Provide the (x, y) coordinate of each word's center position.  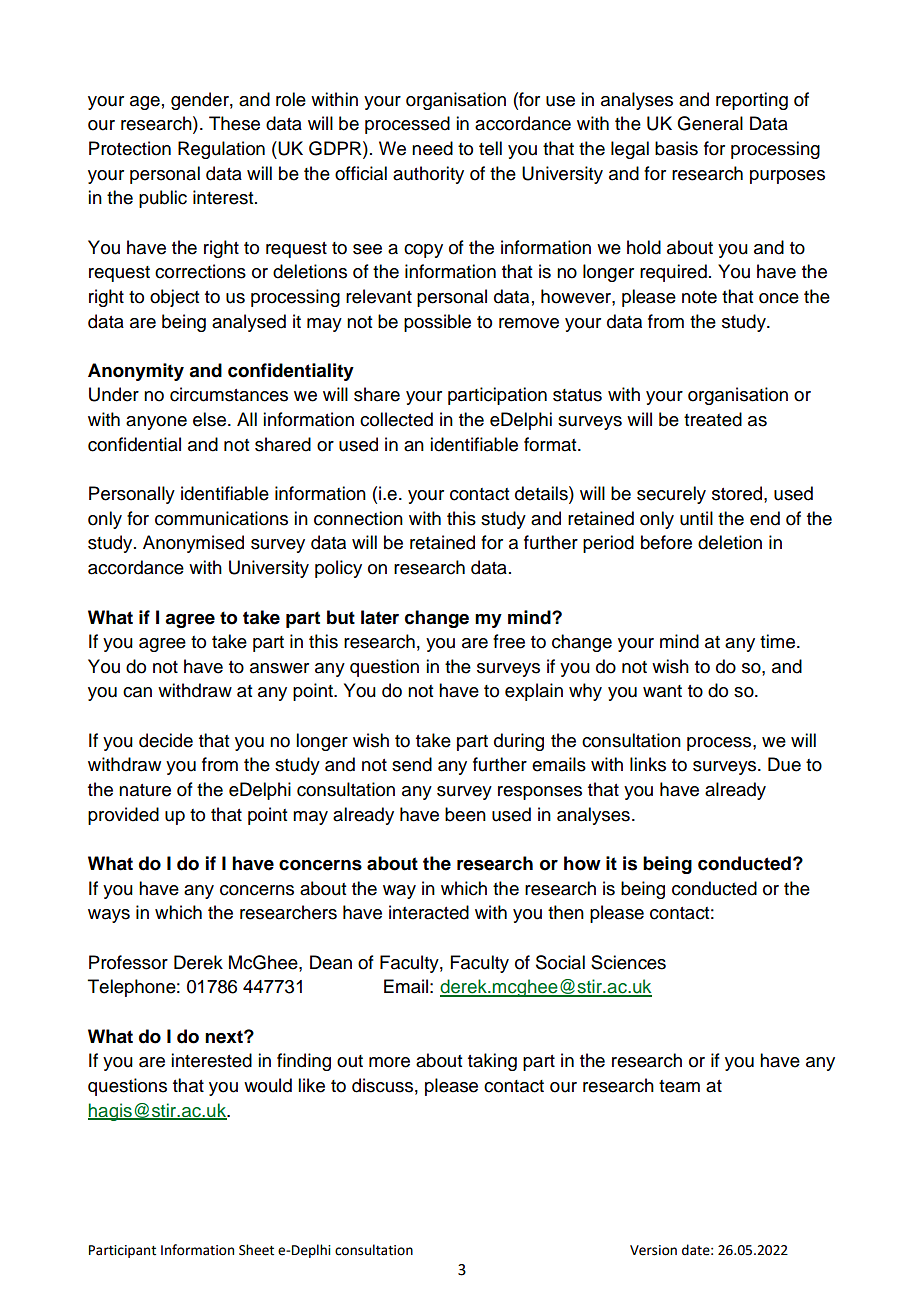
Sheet (256, 1250)
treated (713, 419)
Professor (128, 962)
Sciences (628, 962)
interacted (429, 912)
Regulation (221, 150)
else (209, 419)
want (662, 691)
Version (653, 1250)
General (710, 123)
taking (492, 1062)
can (137, 692)
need (432, 148)
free (509, 641)
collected (396, 419)
